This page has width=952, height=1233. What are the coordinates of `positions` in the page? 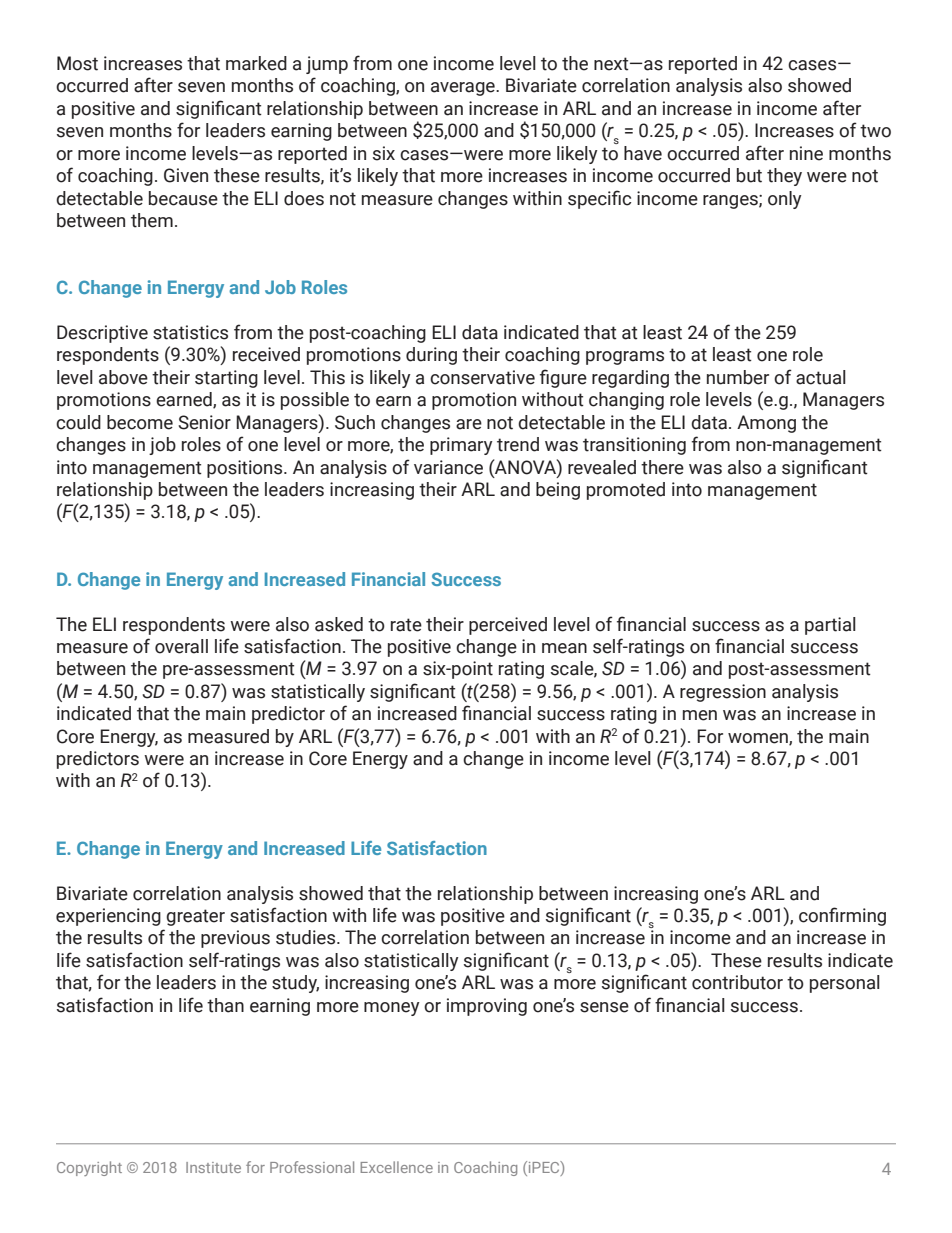 It's located at (246, 469).
